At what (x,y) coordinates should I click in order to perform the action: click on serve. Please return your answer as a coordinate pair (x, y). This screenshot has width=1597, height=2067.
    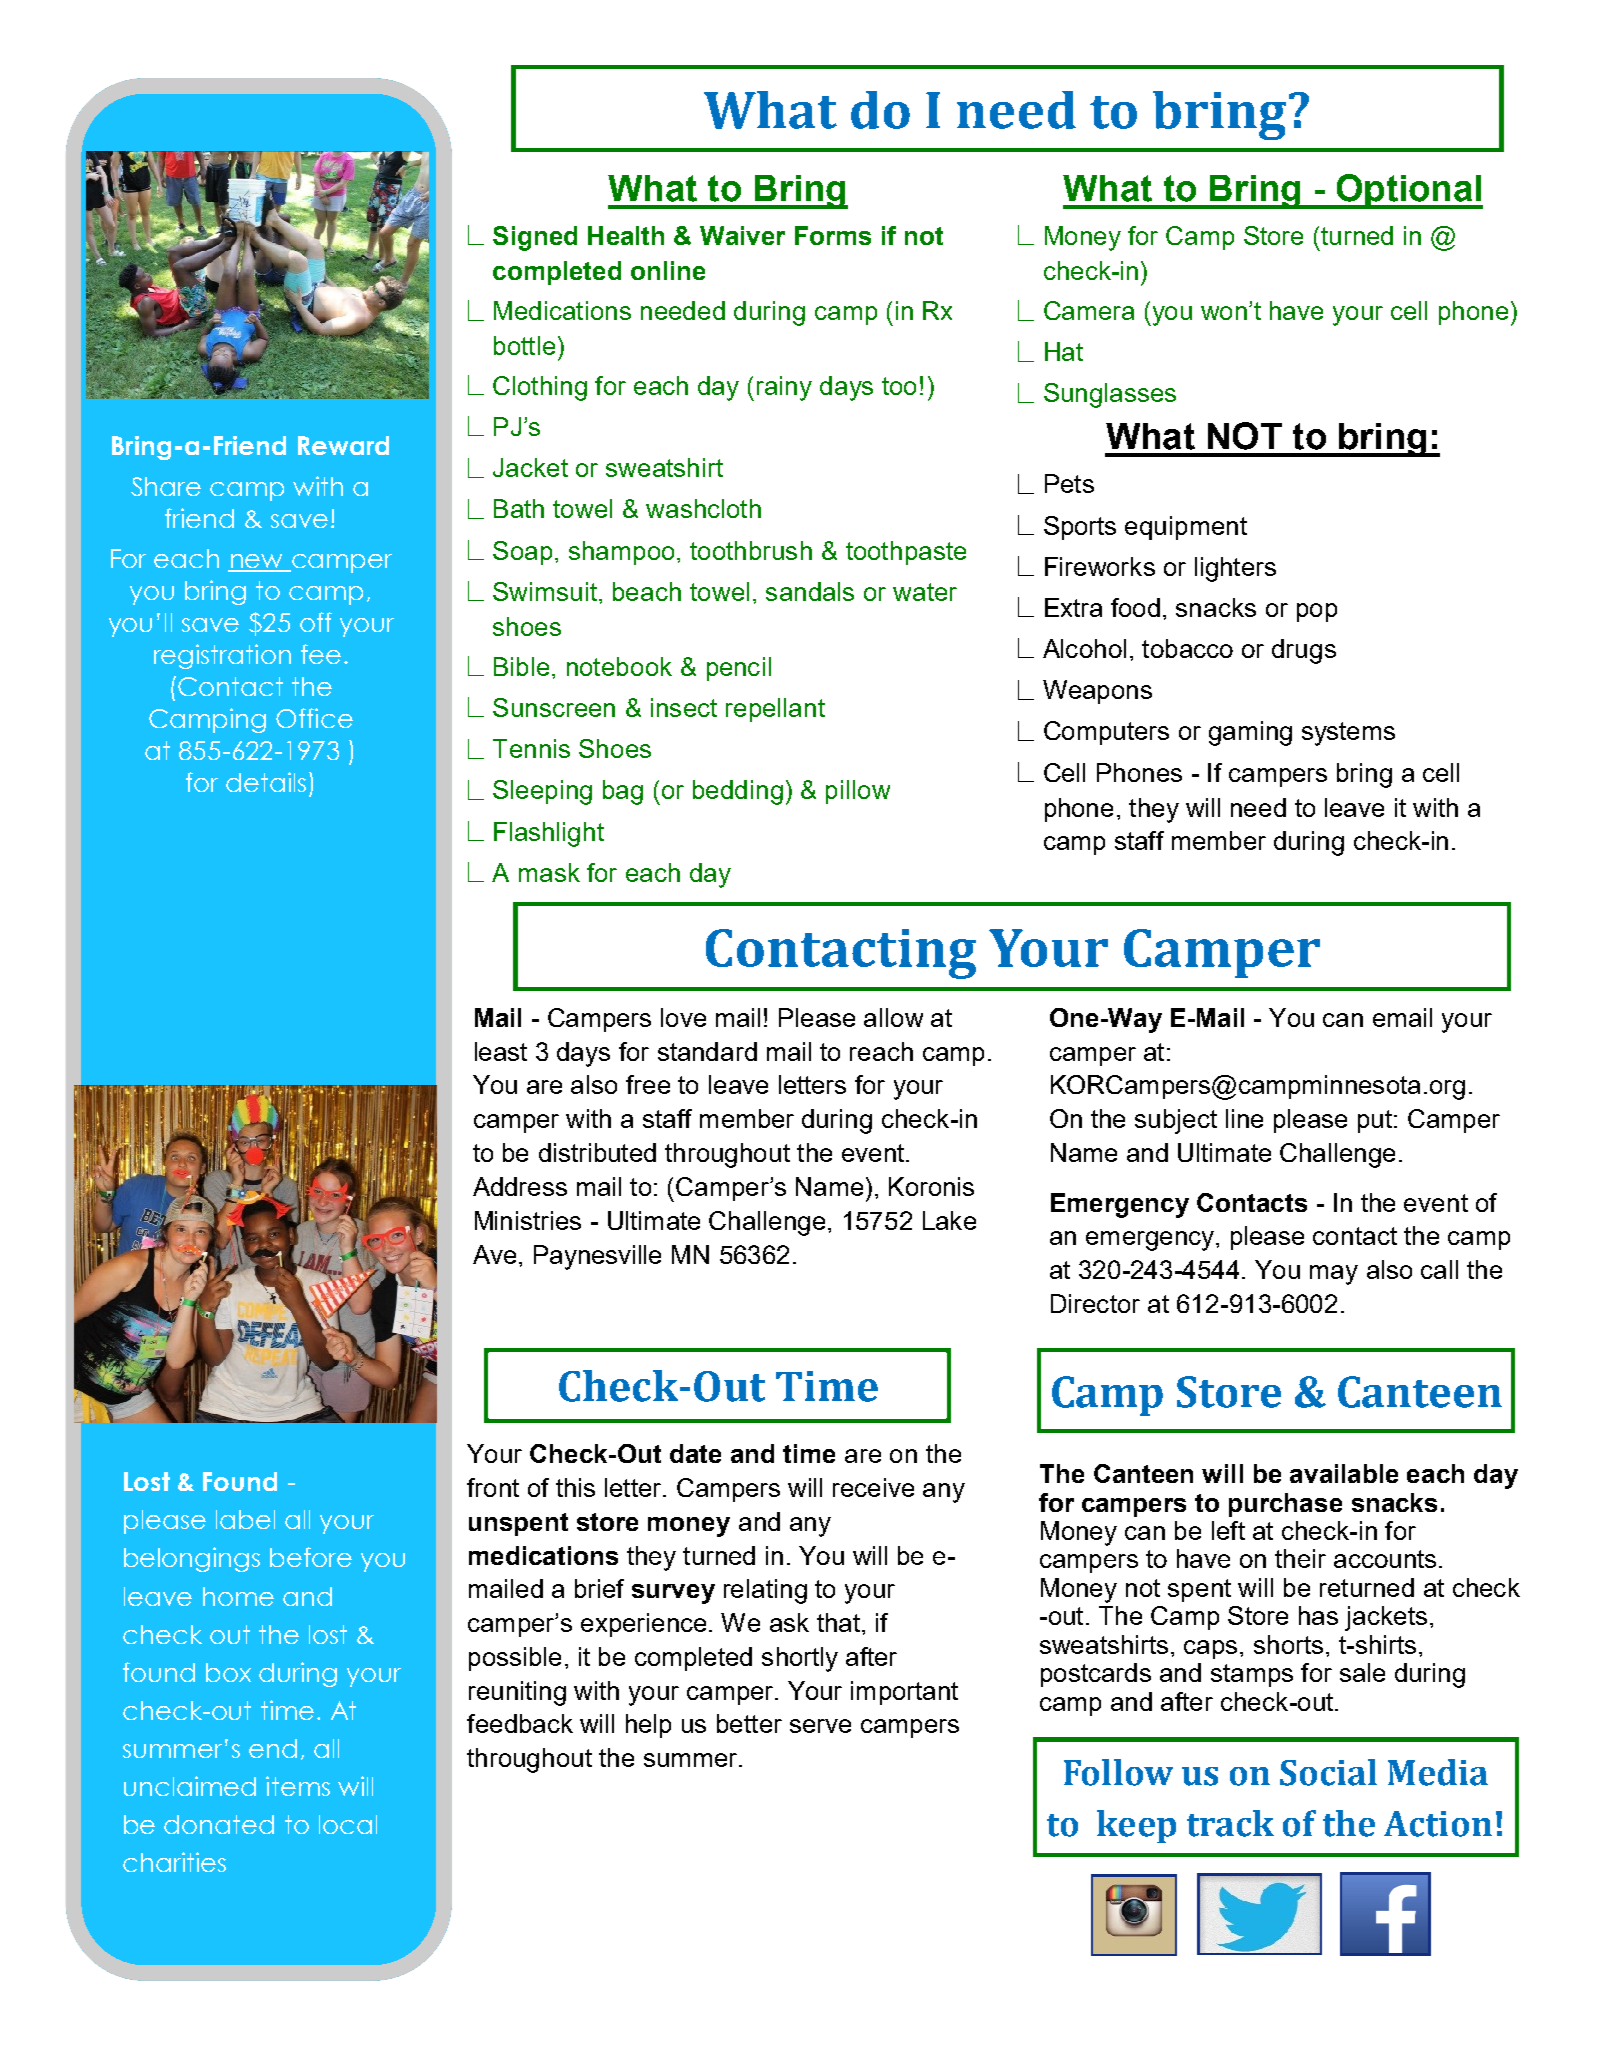
    Looking at the image, I should click on (820, 1726).
